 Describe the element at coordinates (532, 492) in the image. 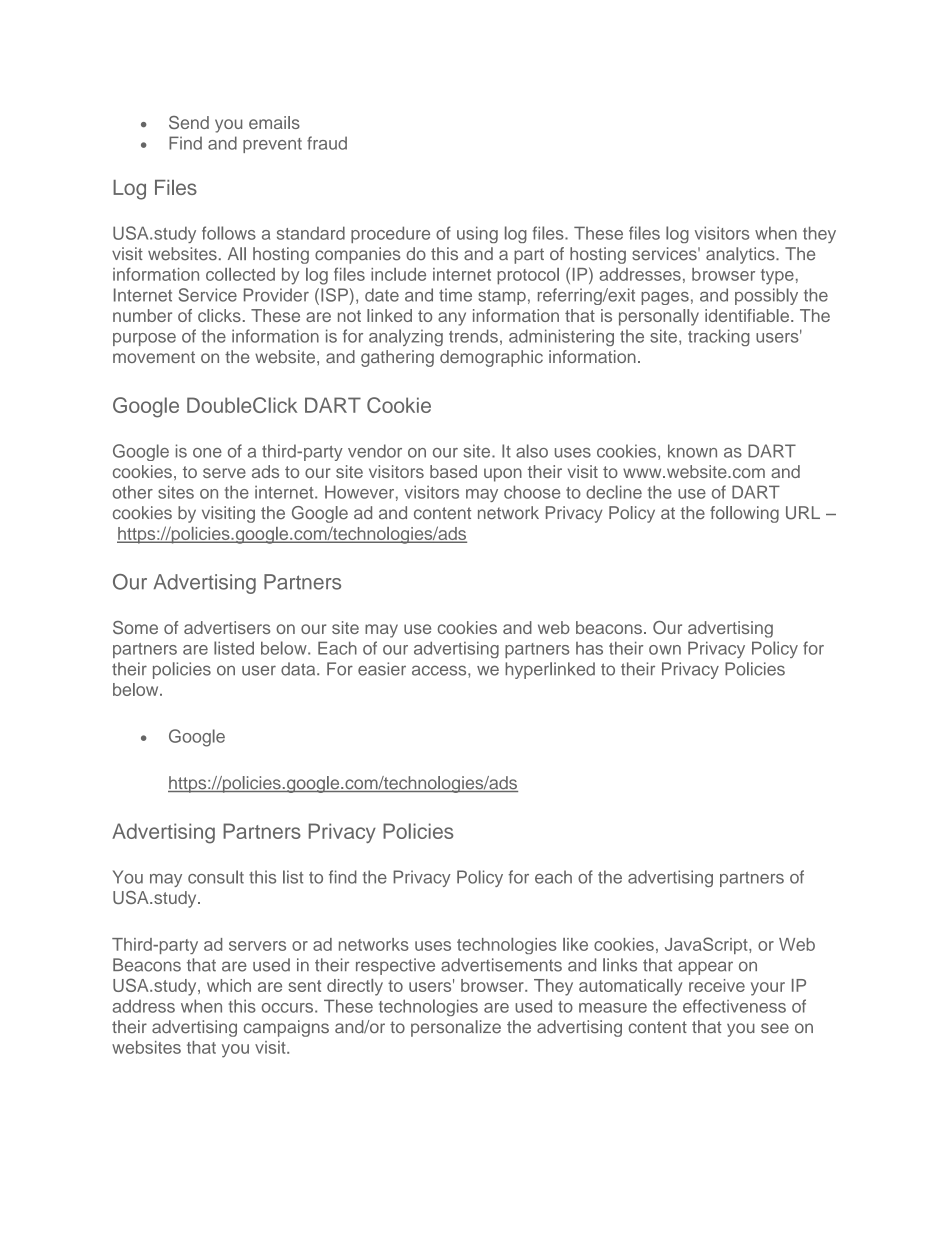

I see `choose` at that location.
